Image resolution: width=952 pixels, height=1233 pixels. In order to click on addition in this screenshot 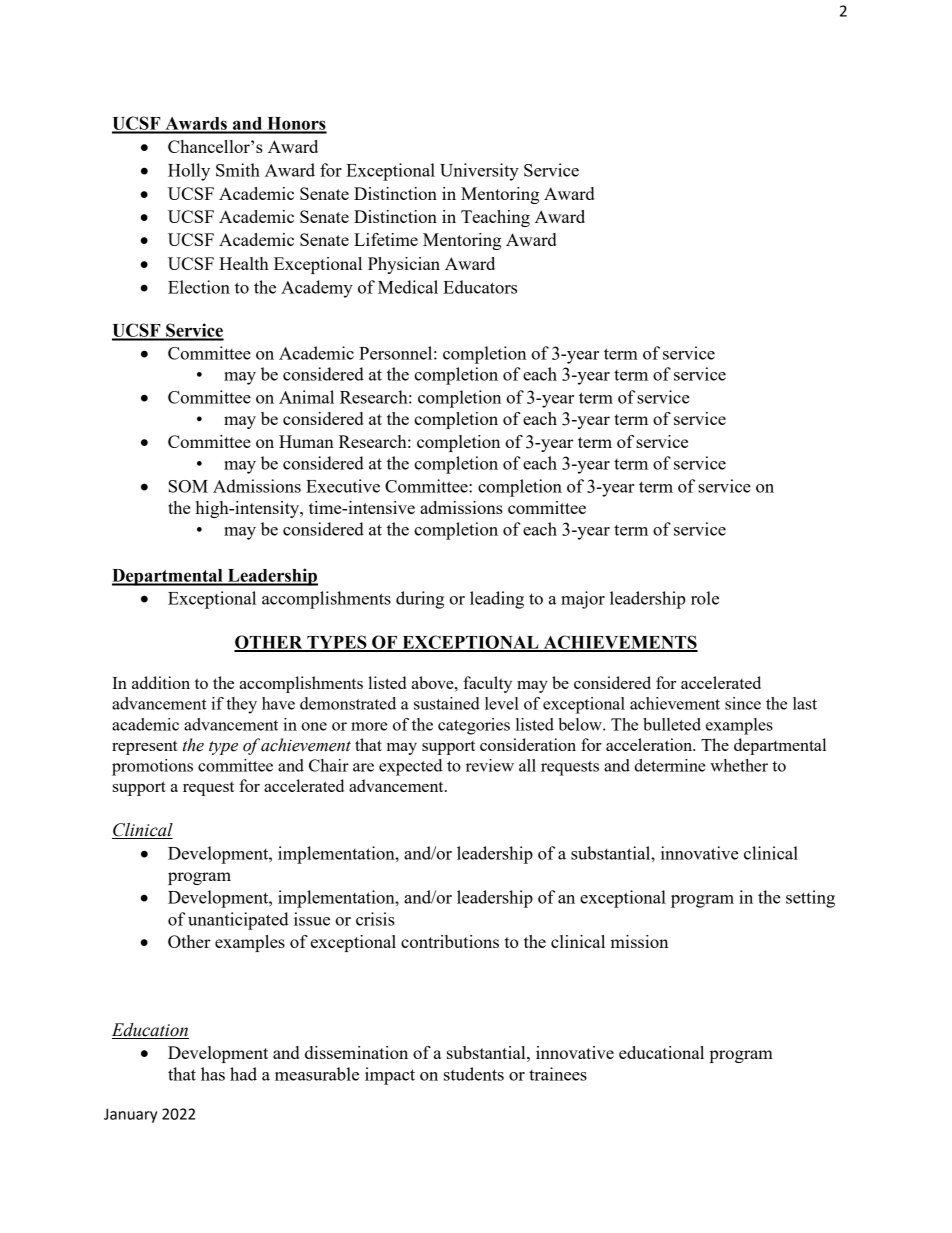, I will do `click(161, 682)`.
